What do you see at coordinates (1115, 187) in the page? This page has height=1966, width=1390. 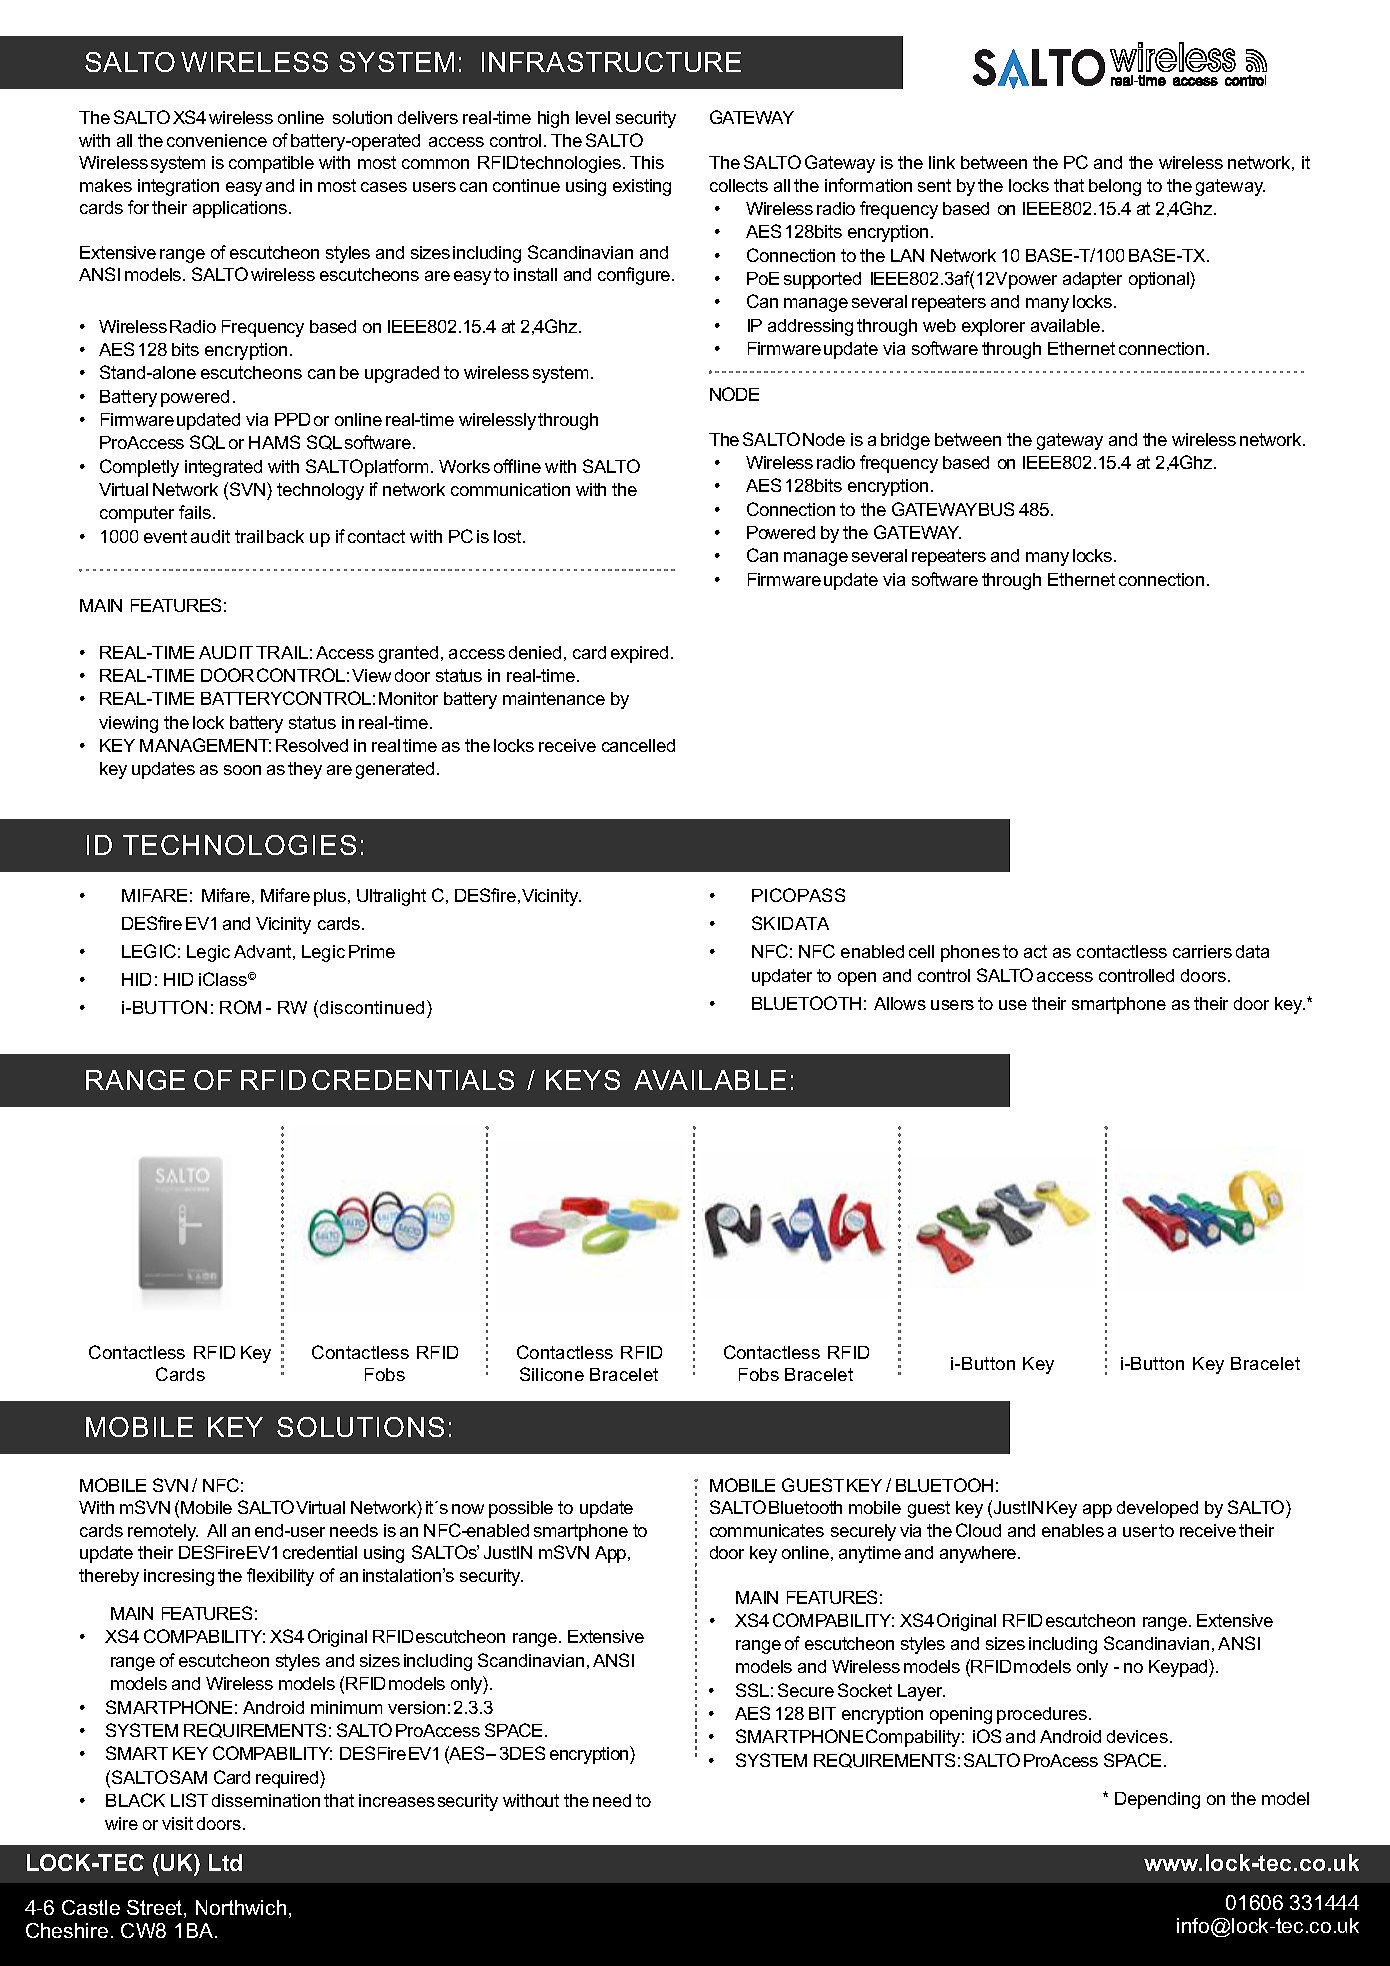 I see `belong` at bounding box center [1115, 187].
